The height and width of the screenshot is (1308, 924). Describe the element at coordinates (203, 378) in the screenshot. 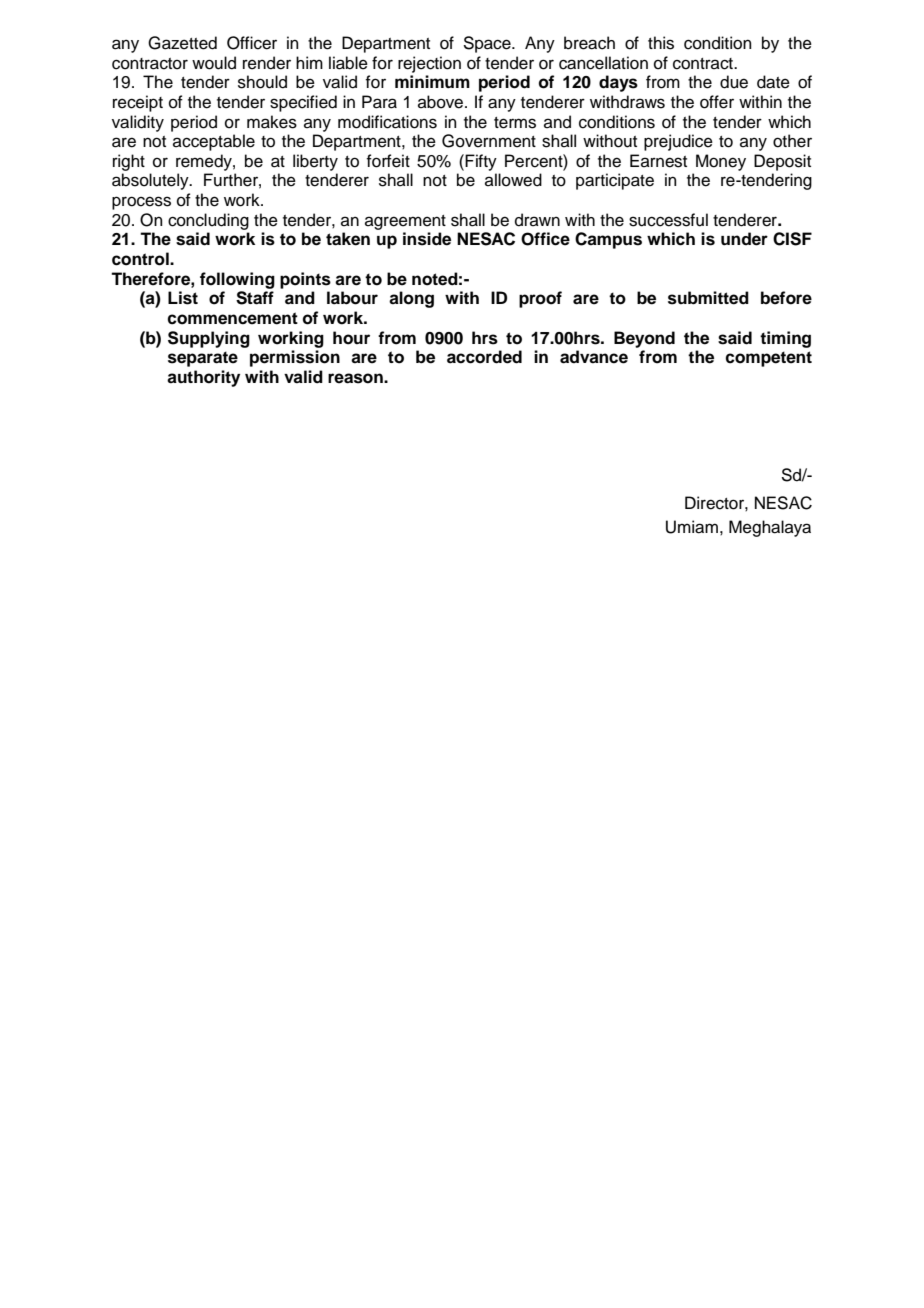

I see `authority` at that location.
